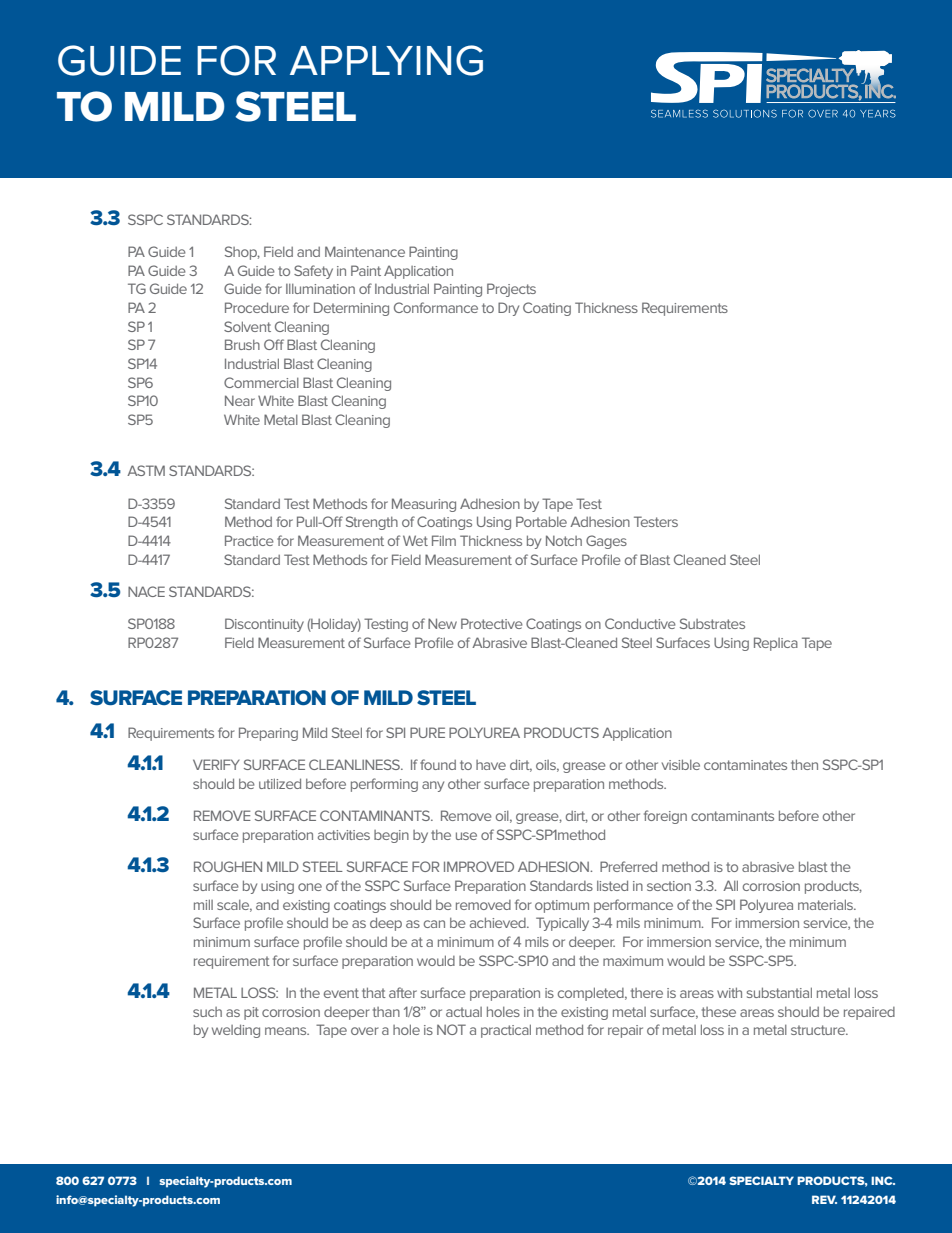 The height and width of the page is (1233, 952). I want to click on Replica, so click(776, 644).
